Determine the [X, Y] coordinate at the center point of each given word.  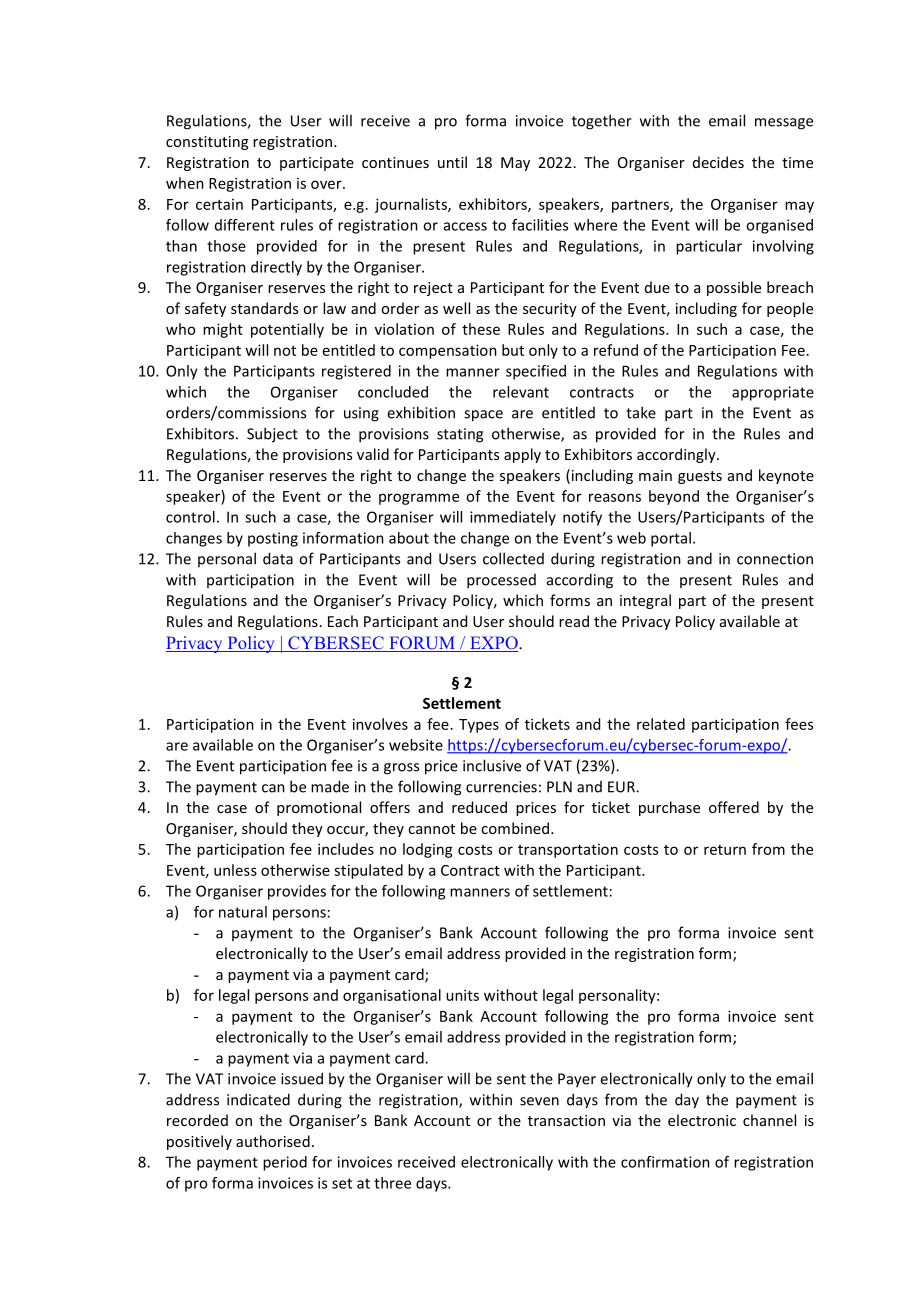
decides [718, 162]
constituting [207, 143]
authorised [273, 1141]
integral [645, 601]
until [452, 162]
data [278, 558]
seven [539, 1101]
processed [501, 581]
